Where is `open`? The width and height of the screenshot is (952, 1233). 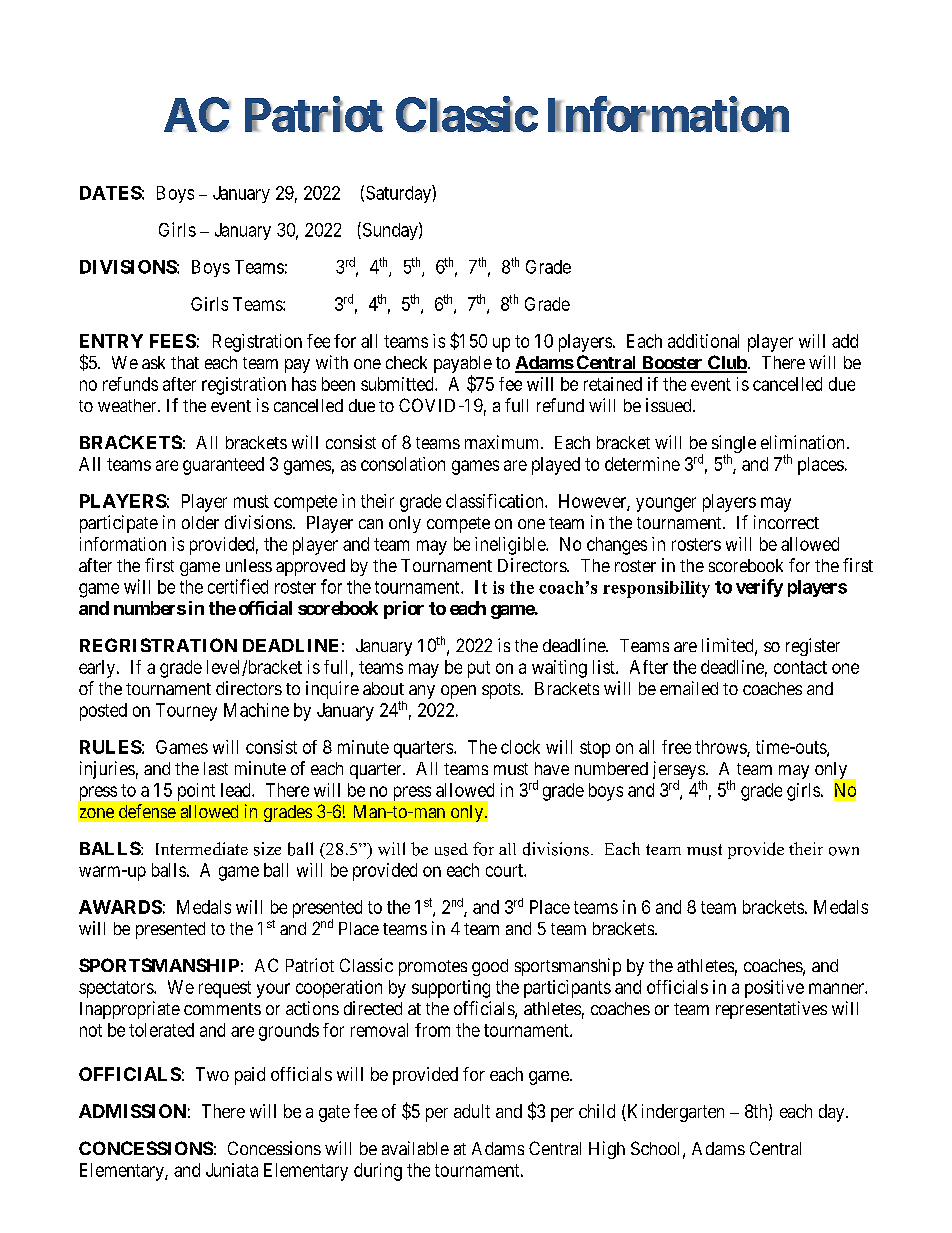 open is located at coordinates (458, 692).
